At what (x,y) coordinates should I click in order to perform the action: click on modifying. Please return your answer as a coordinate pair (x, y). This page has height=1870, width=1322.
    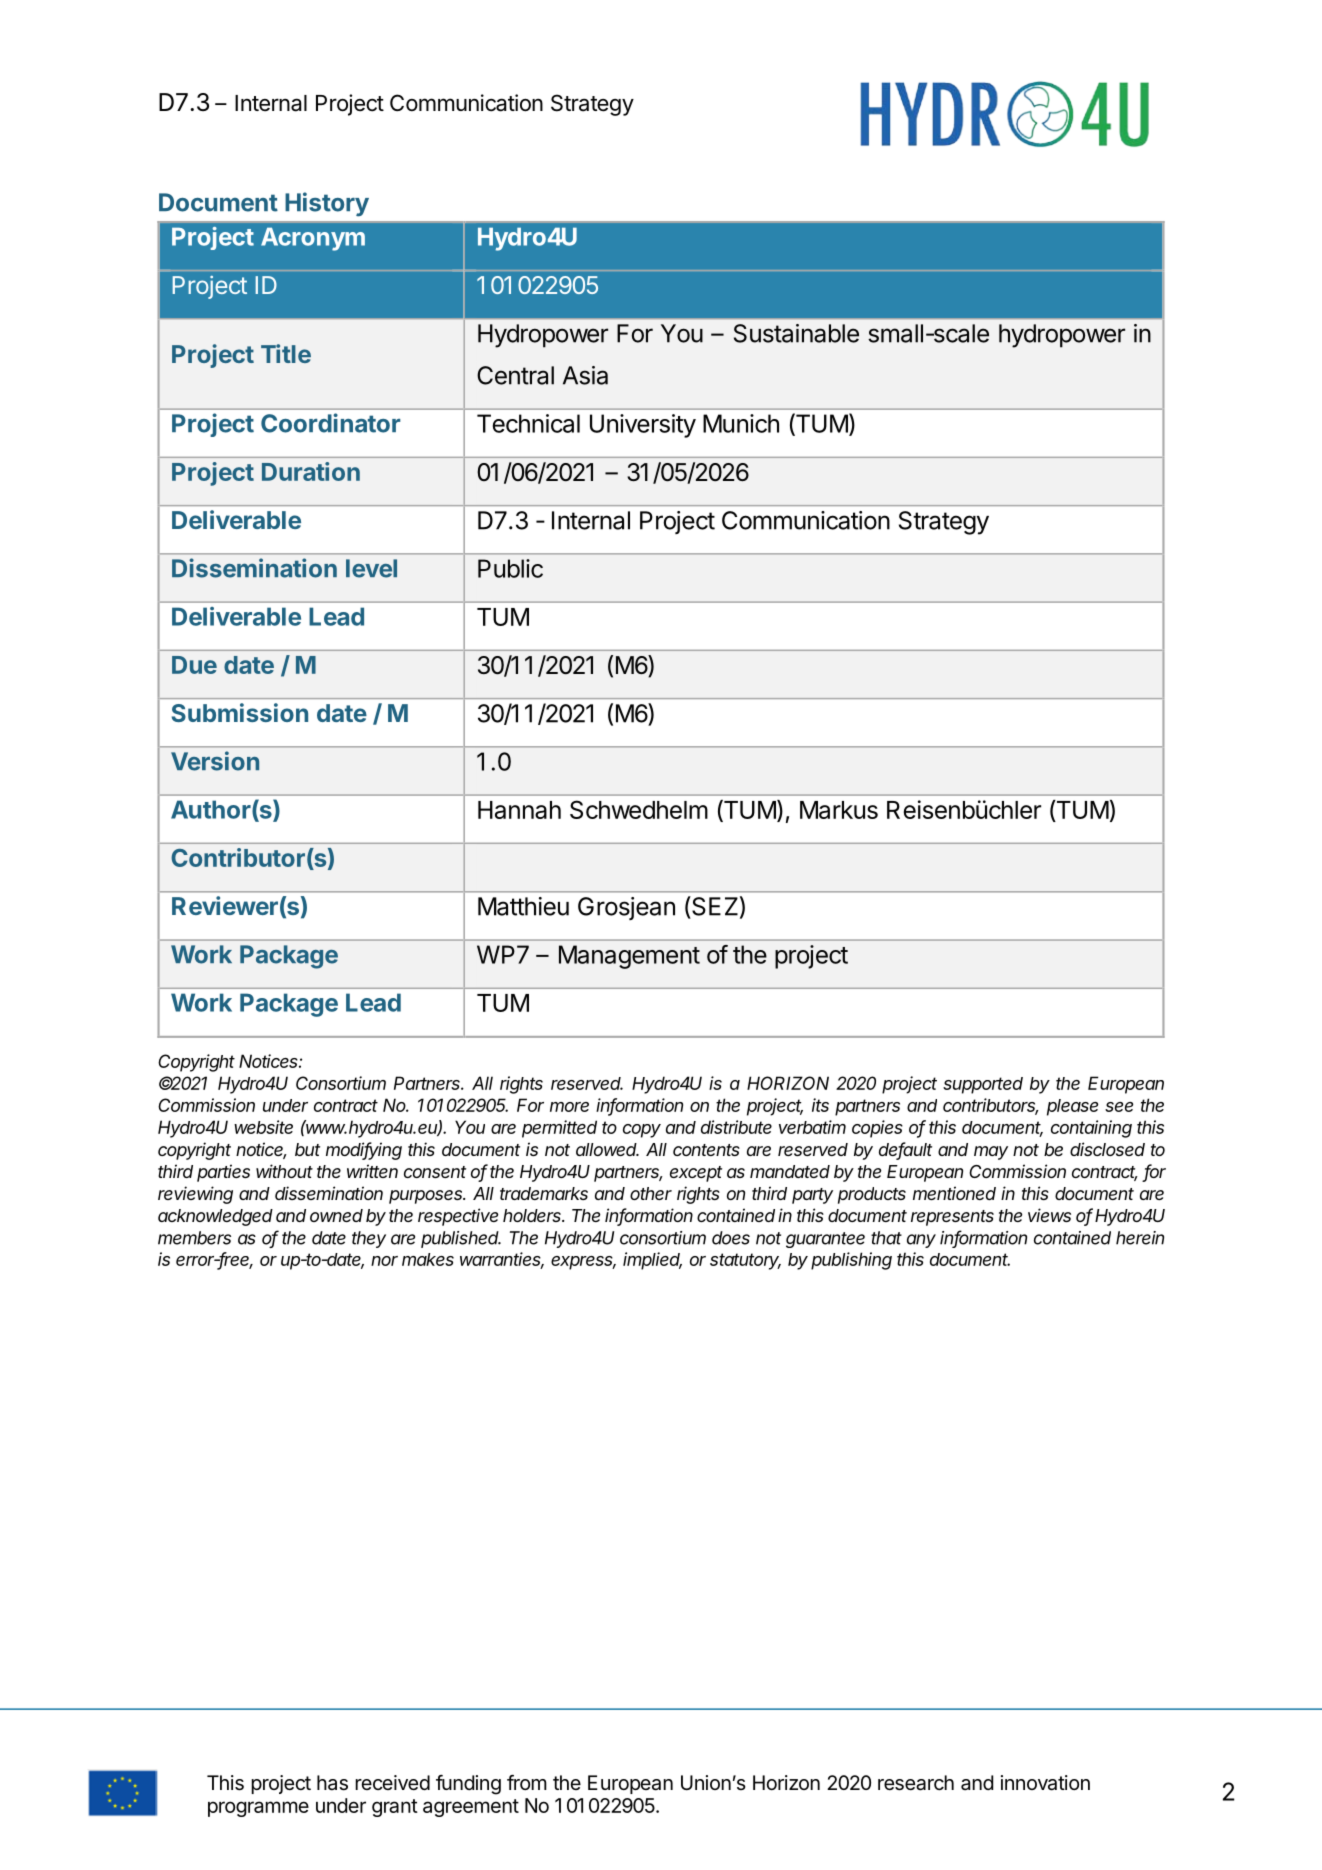
    Looking at the image, I should click on (364, 1151).
